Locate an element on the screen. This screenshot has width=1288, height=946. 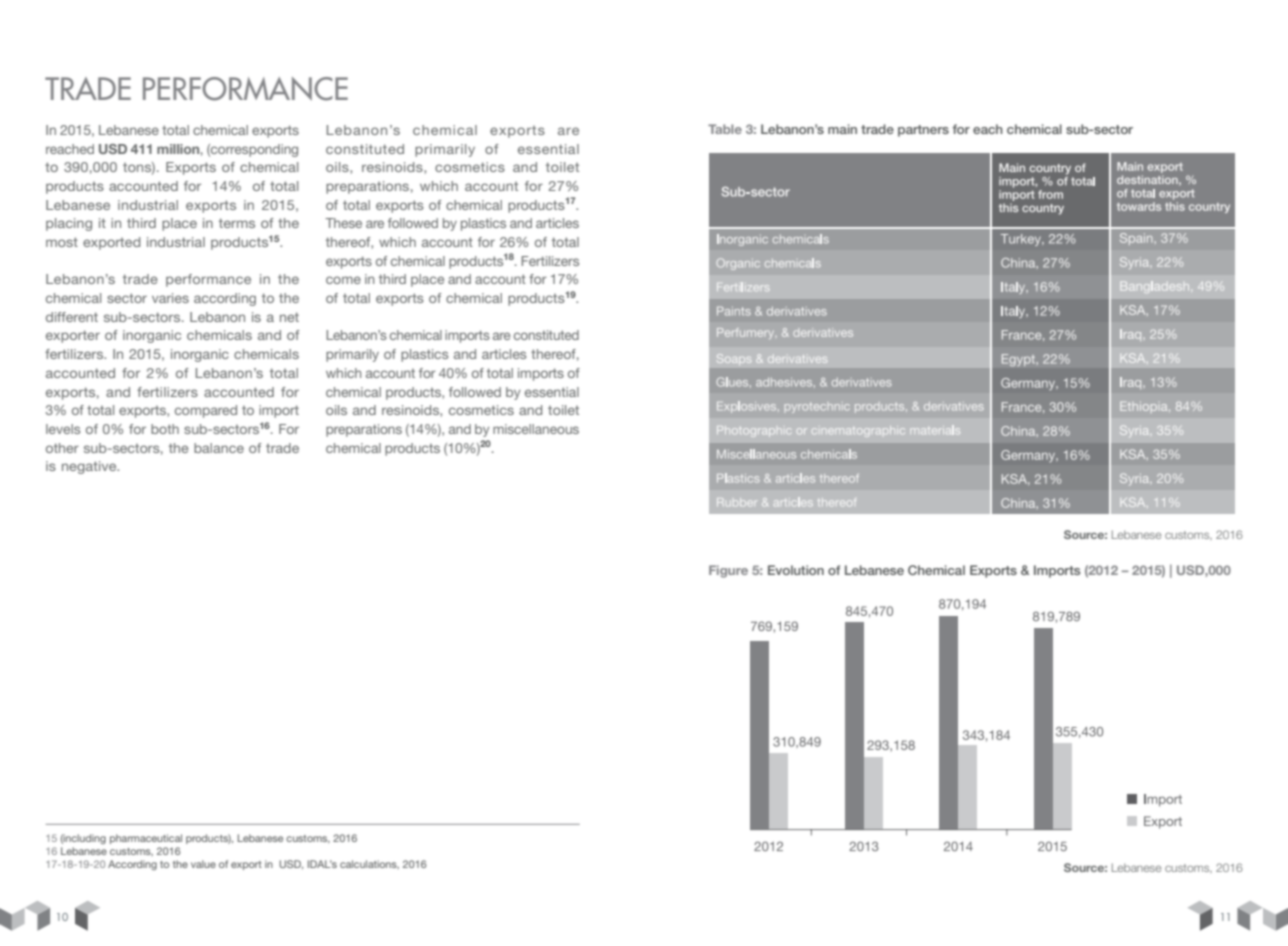
miscellaneous is located at coordinates (536, 429).
